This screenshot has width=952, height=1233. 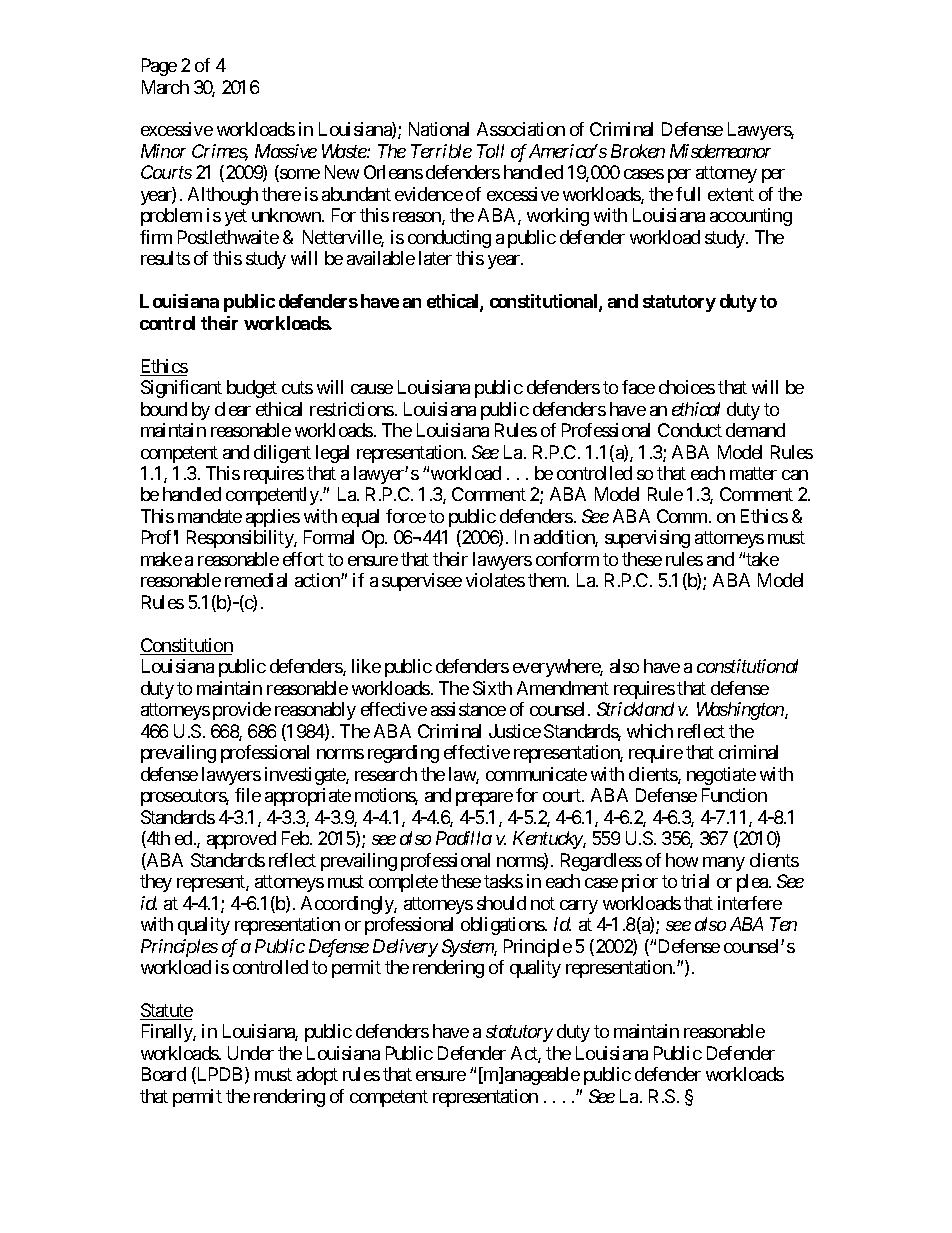 What do you see at coordinates (687, 387) in the screenshot?
I see `choices` at bounding box center [687, 387].
